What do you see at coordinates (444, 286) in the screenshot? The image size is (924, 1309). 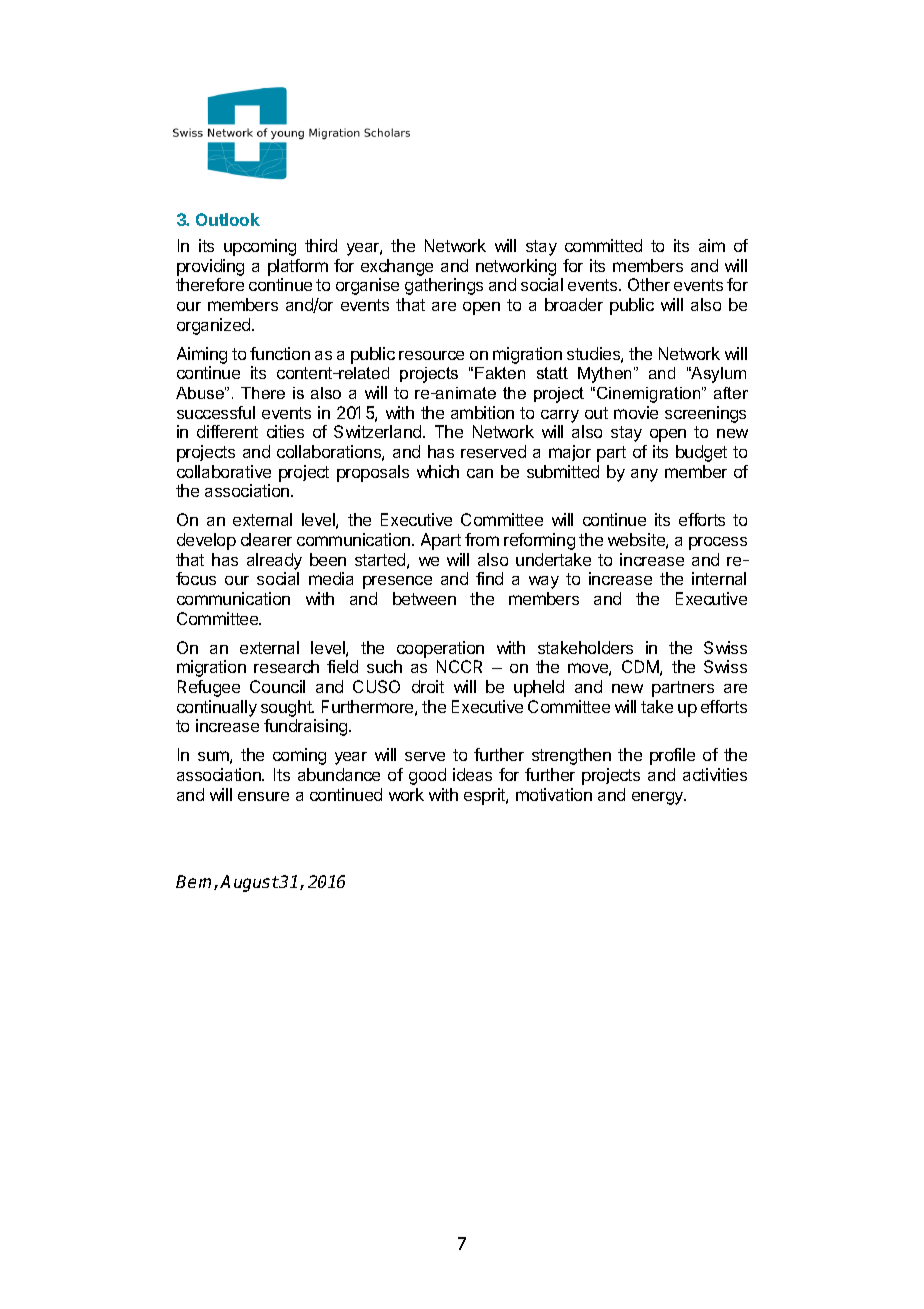 I see `gatherings` at bounding box center [444, 286].
